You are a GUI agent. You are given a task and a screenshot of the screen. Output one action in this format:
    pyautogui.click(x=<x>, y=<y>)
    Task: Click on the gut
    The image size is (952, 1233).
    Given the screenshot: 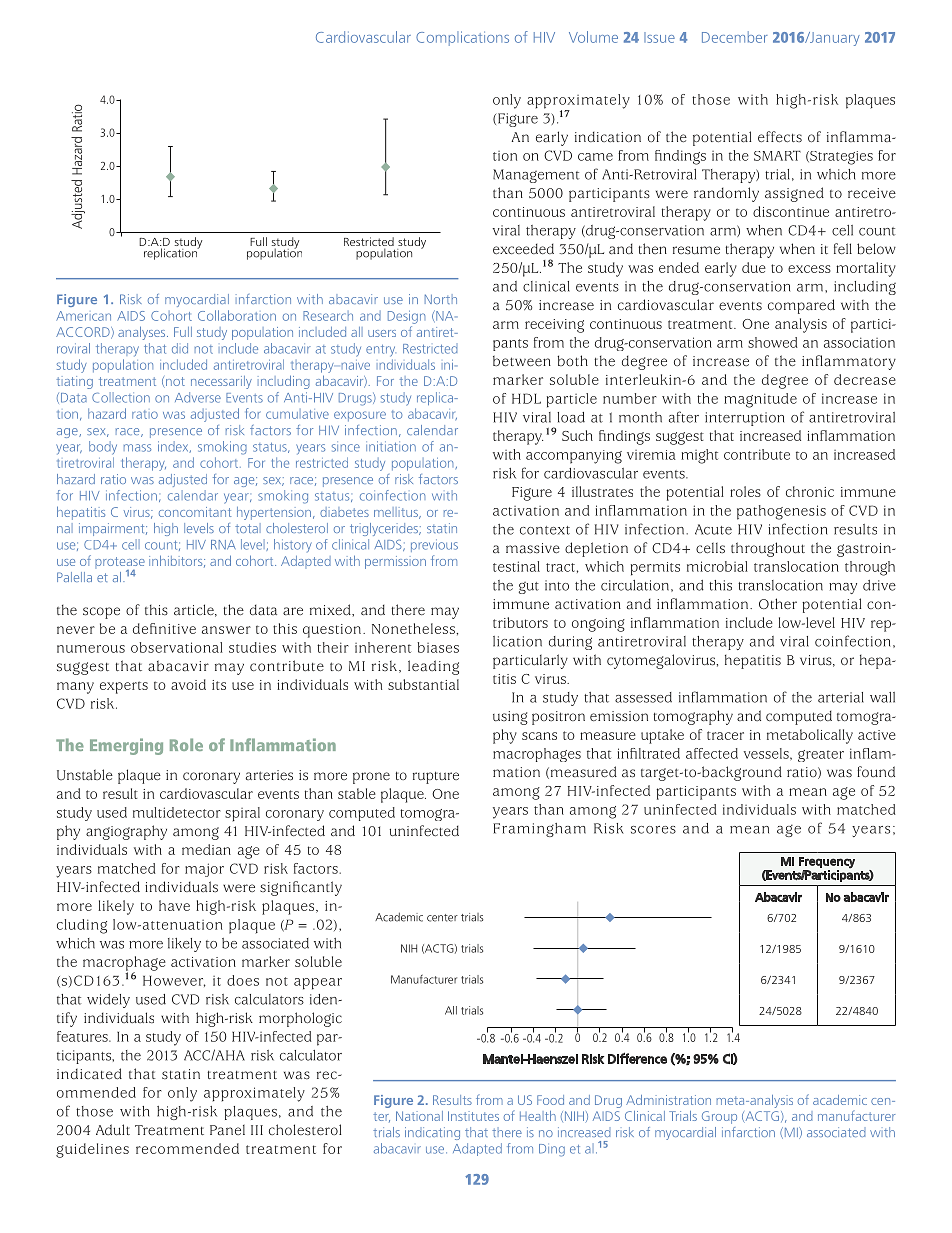 What is the action you would take?
    pyautogui.click(x=529, y=588)
